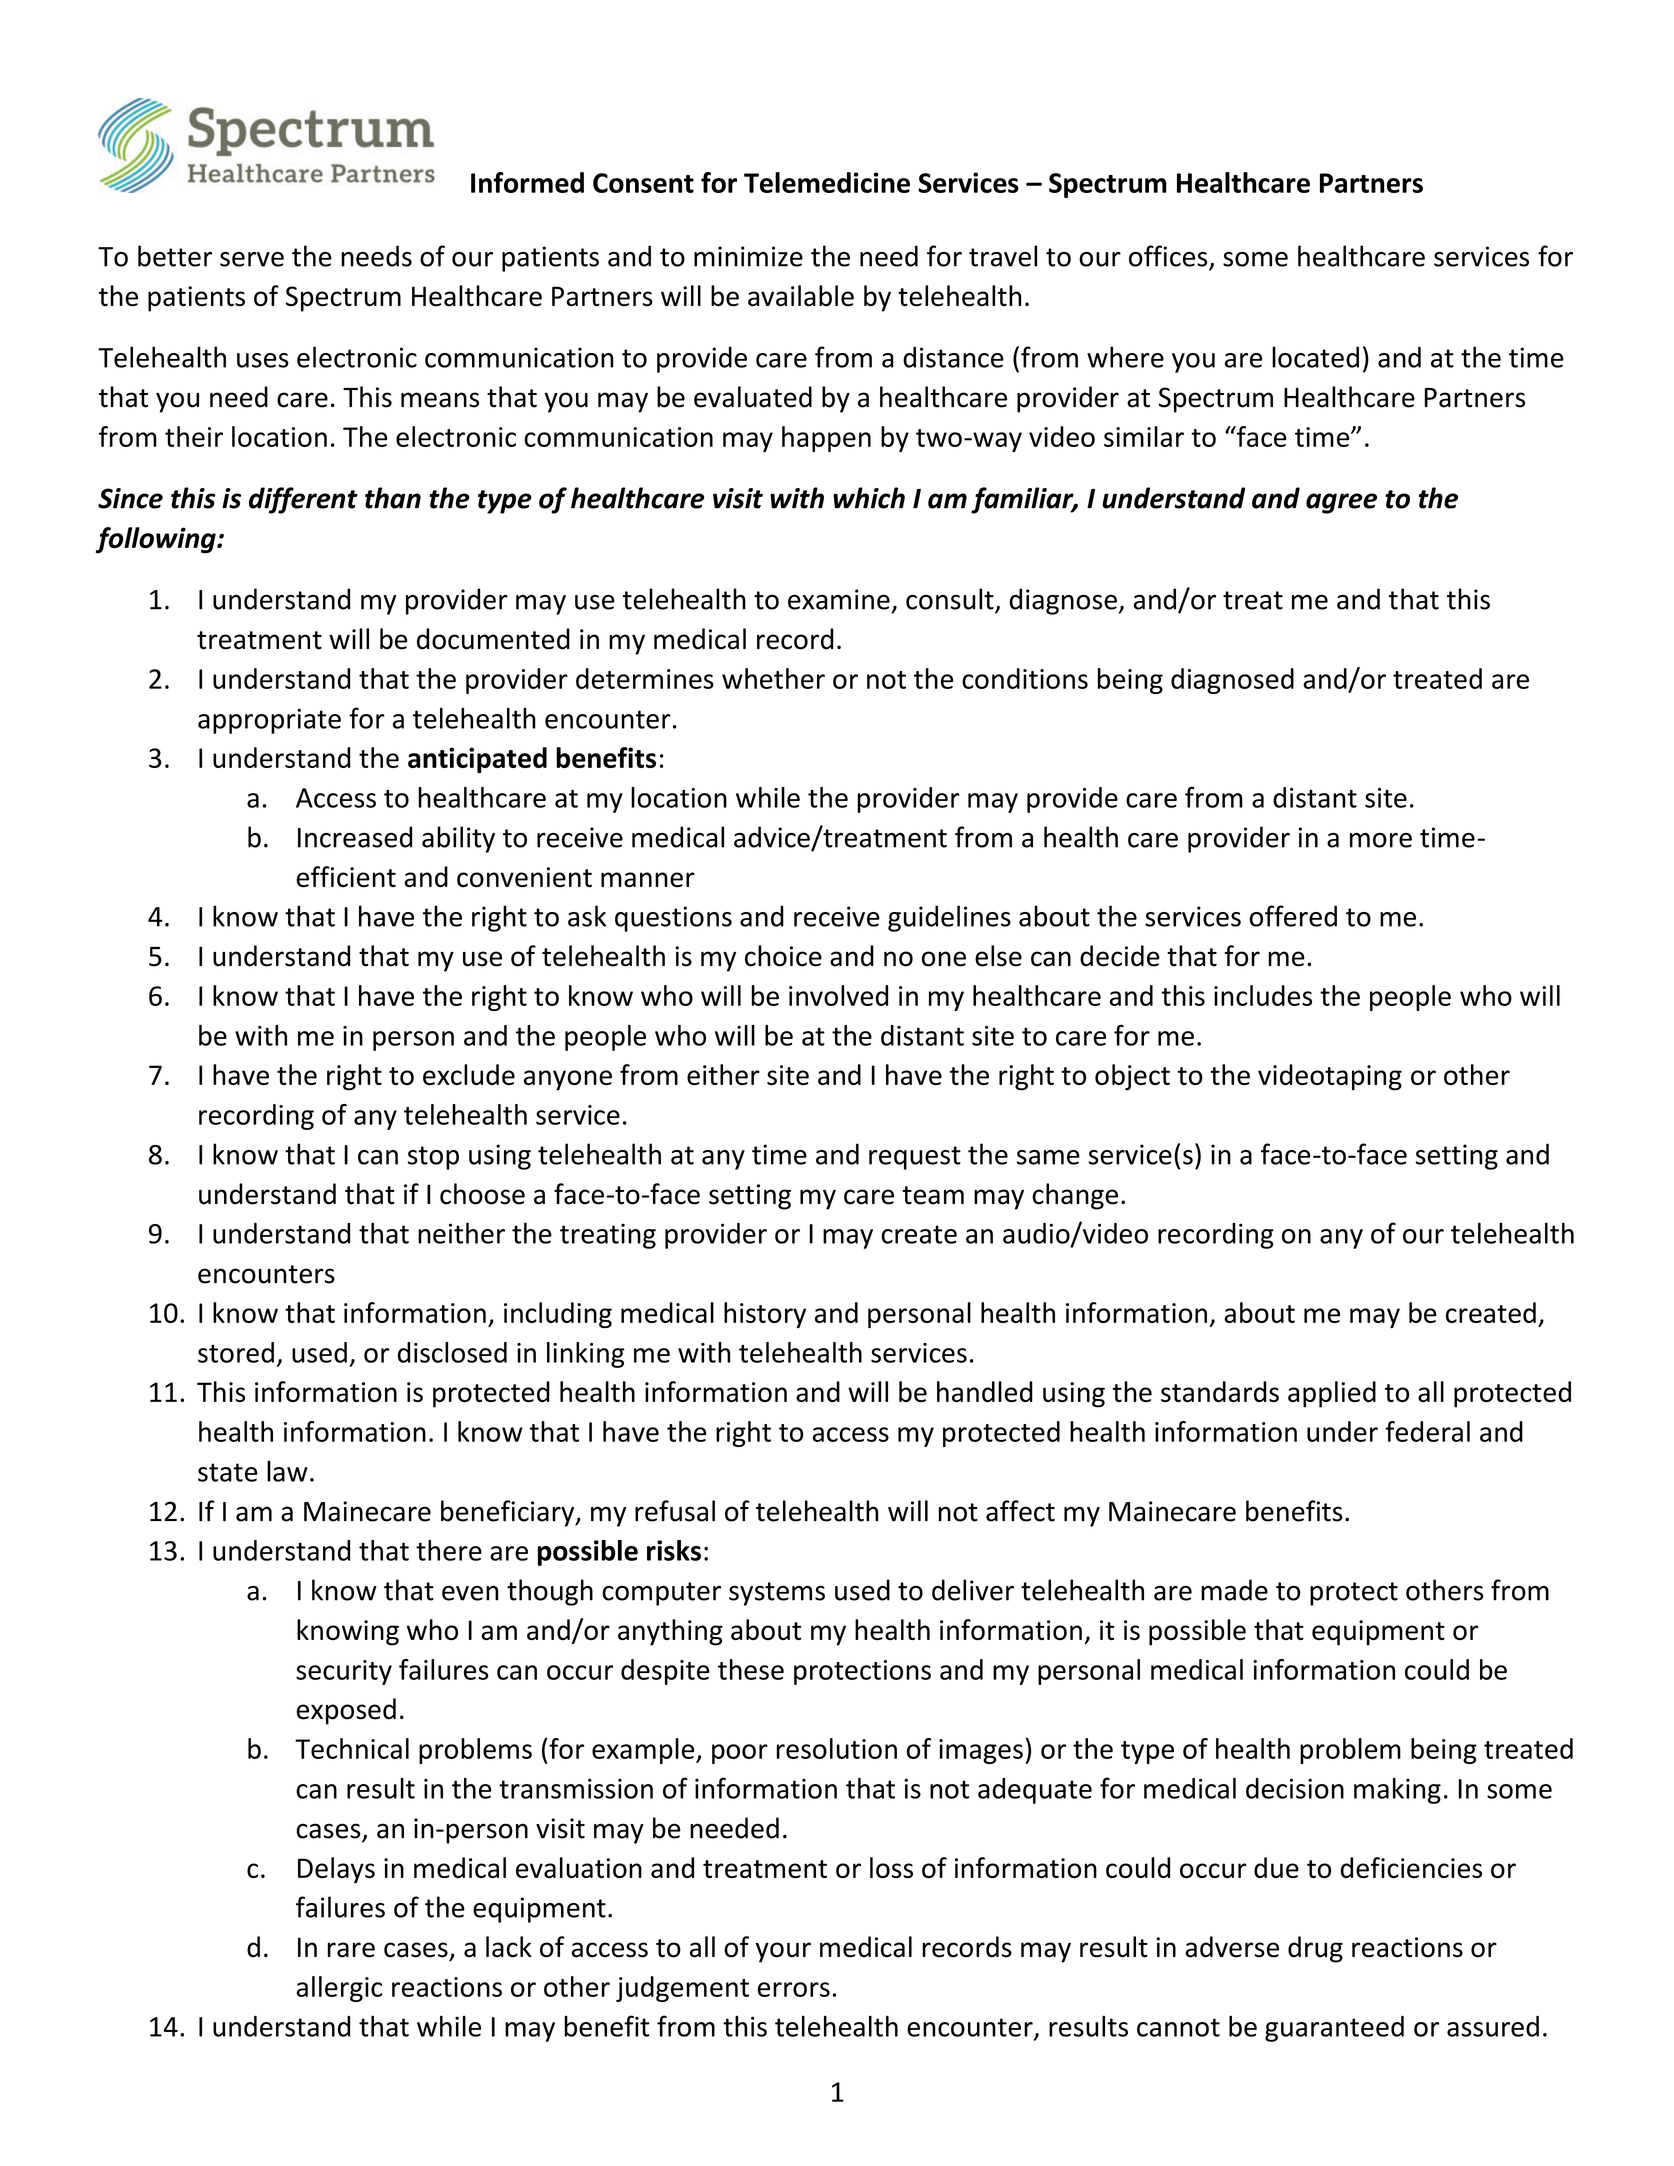  What do you see at coordinates (1381, 840) in the page?
I see `more` at bounding box center [1381, 840].
